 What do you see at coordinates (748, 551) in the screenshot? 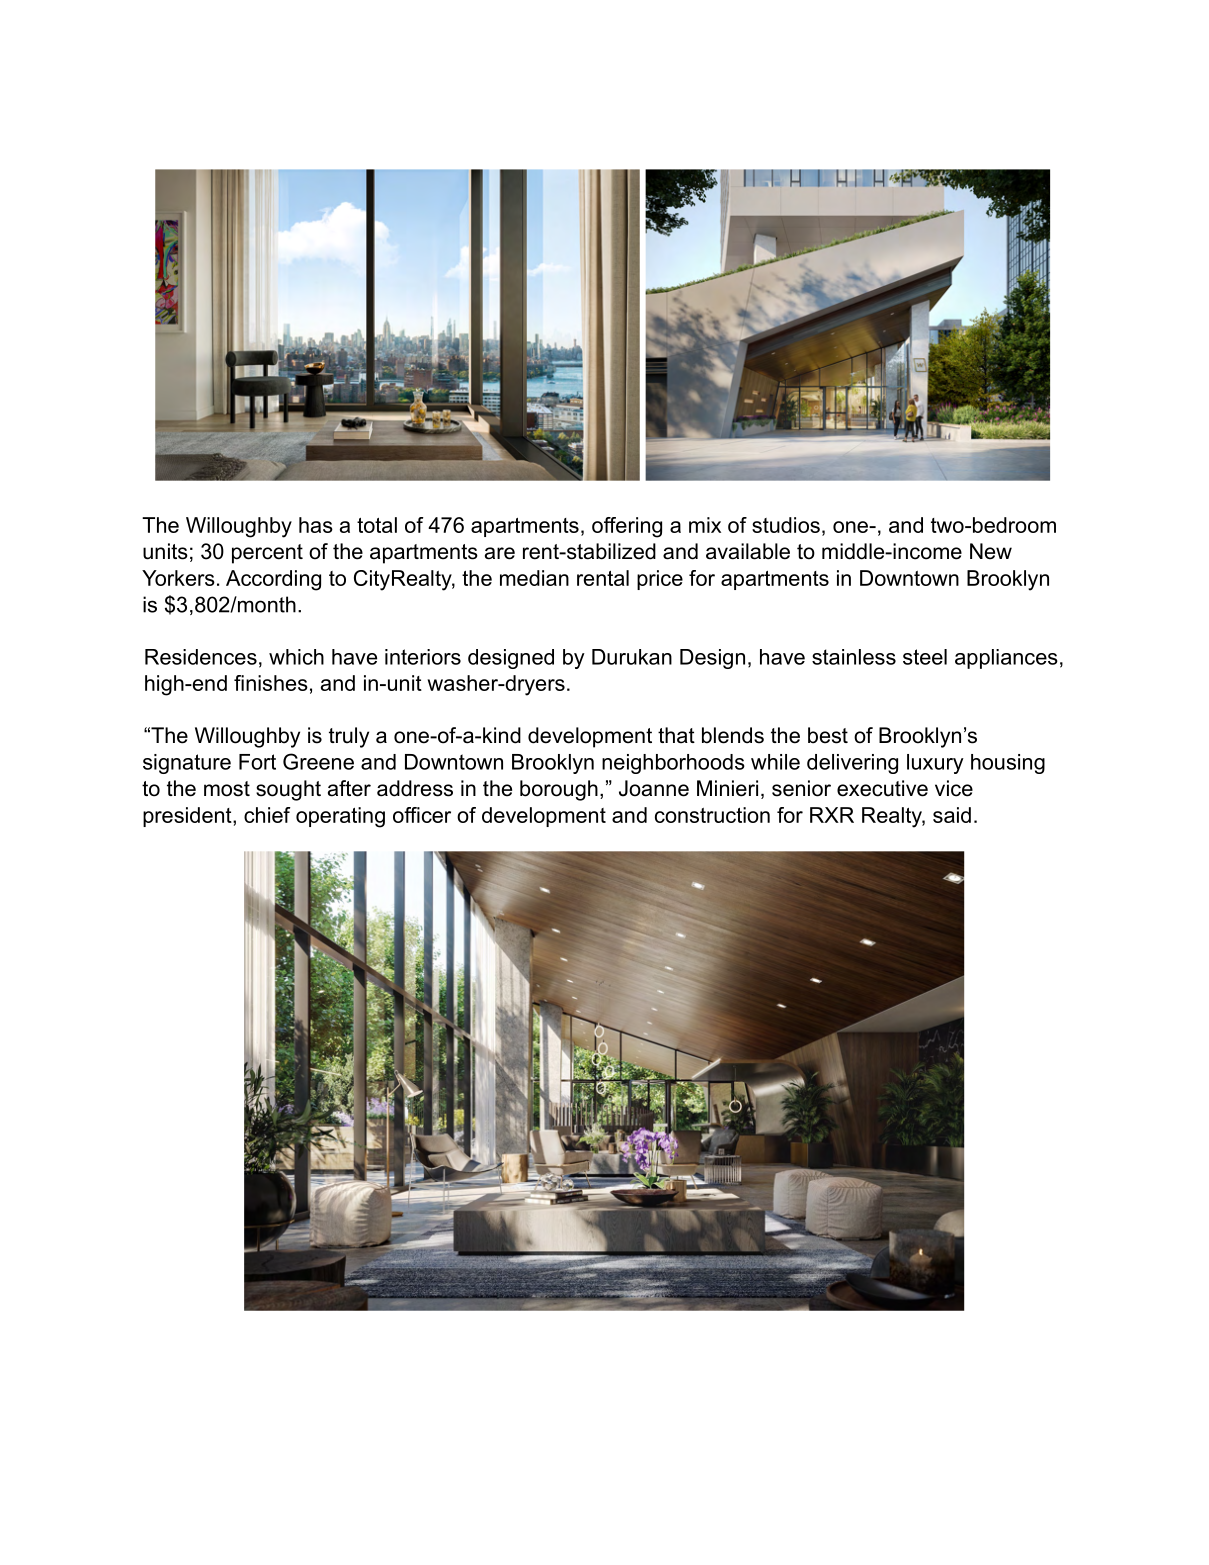
I see `available` at bounding box center [748, 551].
